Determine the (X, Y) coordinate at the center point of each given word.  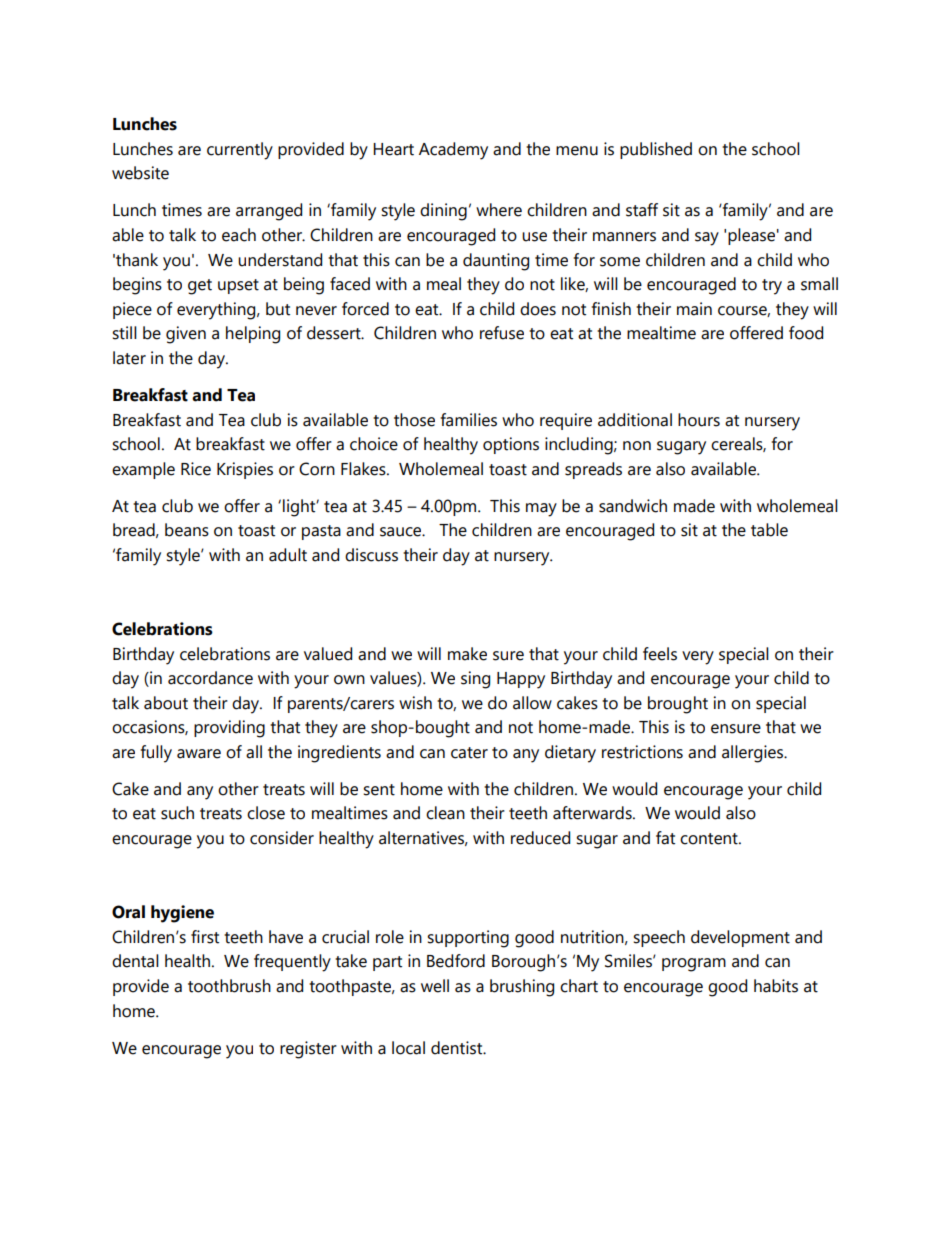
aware (199, 754)
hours (699, 420)
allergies (754, 754)
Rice (196, 469)
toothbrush (229, 986)
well (435, 986)
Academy (453, 151)
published (656, 150)
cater (469, 753)
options (511, 445)
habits (776, 986)
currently (240, 151)
